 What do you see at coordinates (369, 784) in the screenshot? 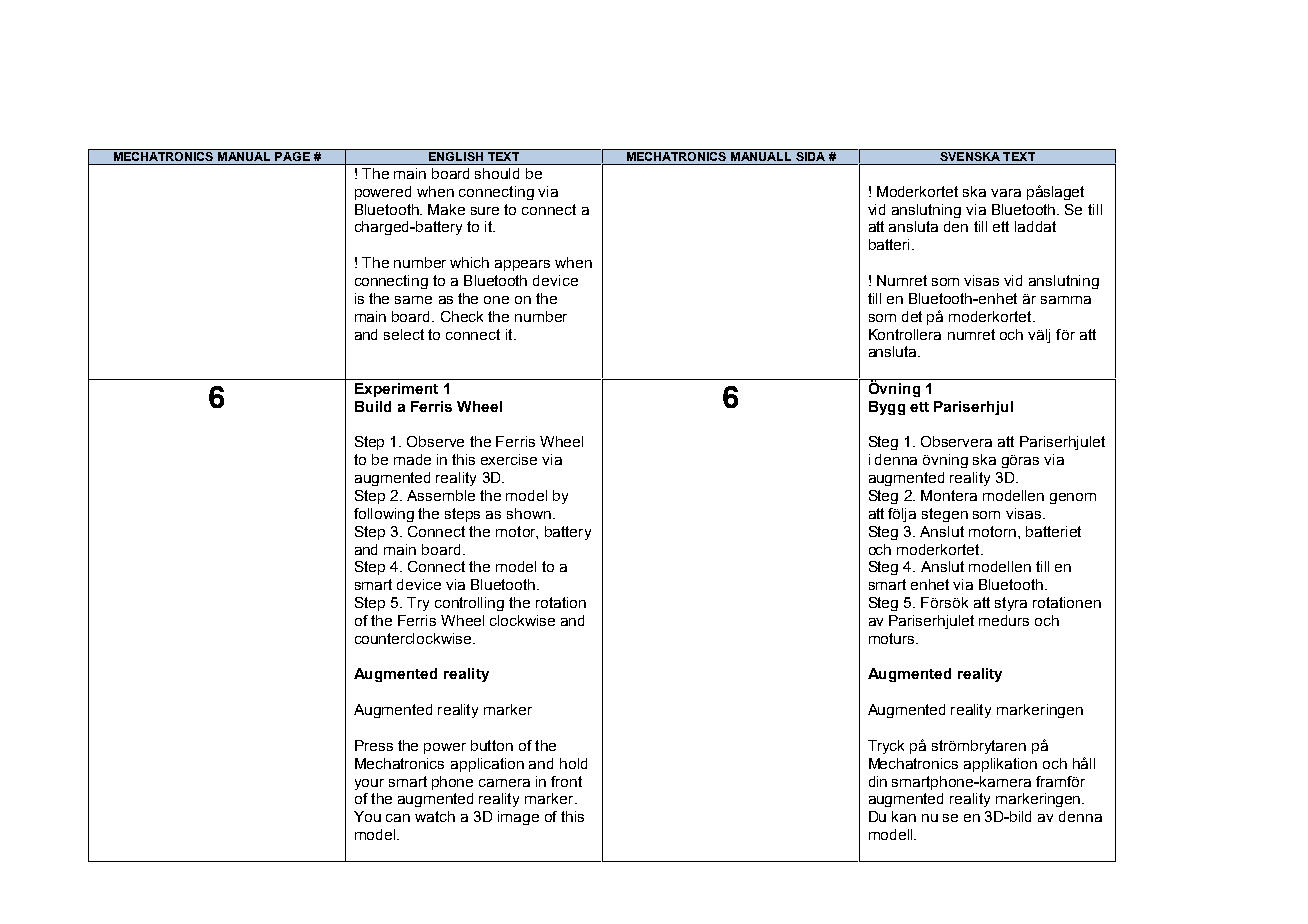
I see `your` at bounding box center [369, 784].
